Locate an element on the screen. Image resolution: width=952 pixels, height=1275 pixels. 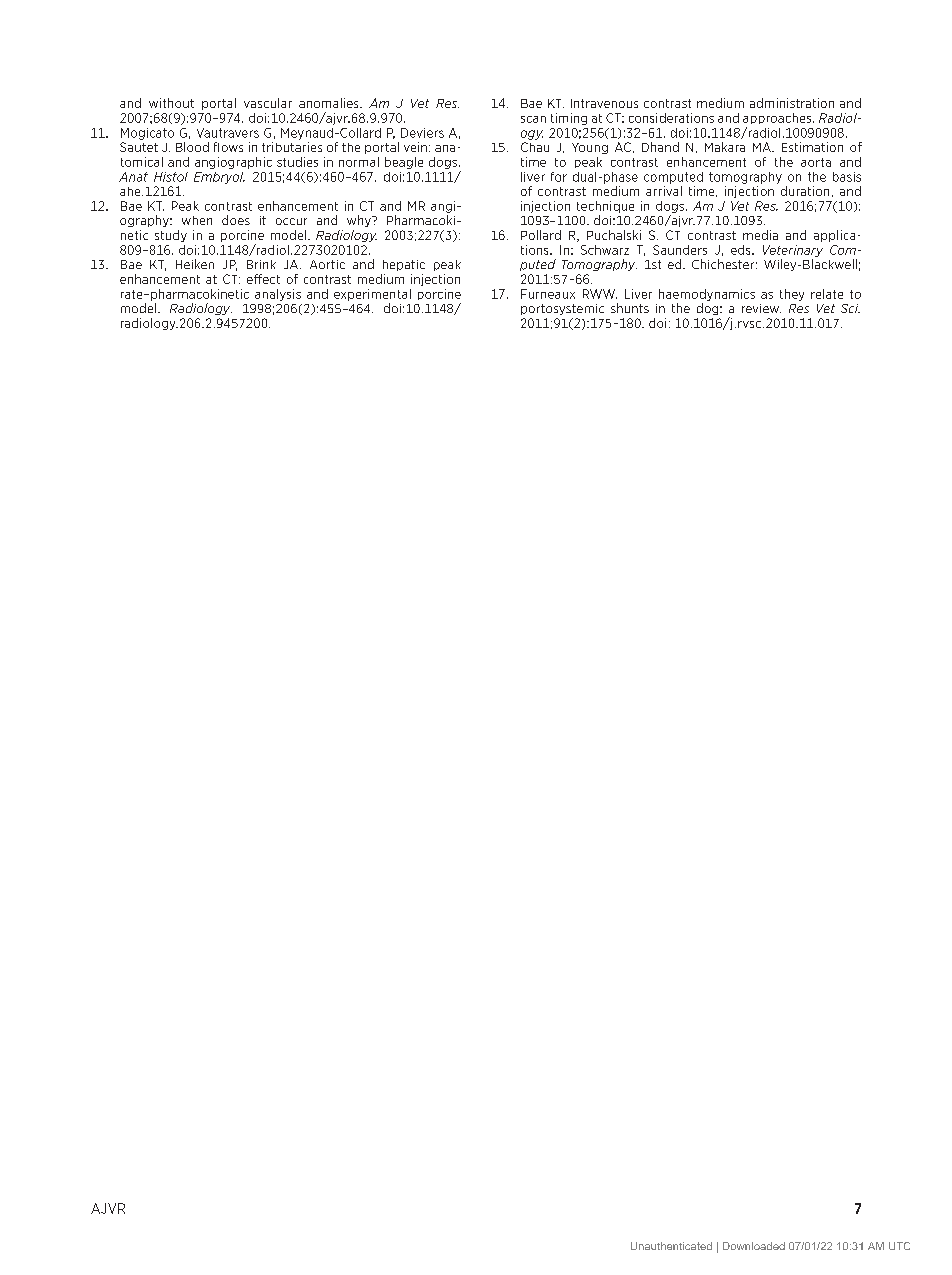
Unauthenticated is located at coordinates (671, 1246).
